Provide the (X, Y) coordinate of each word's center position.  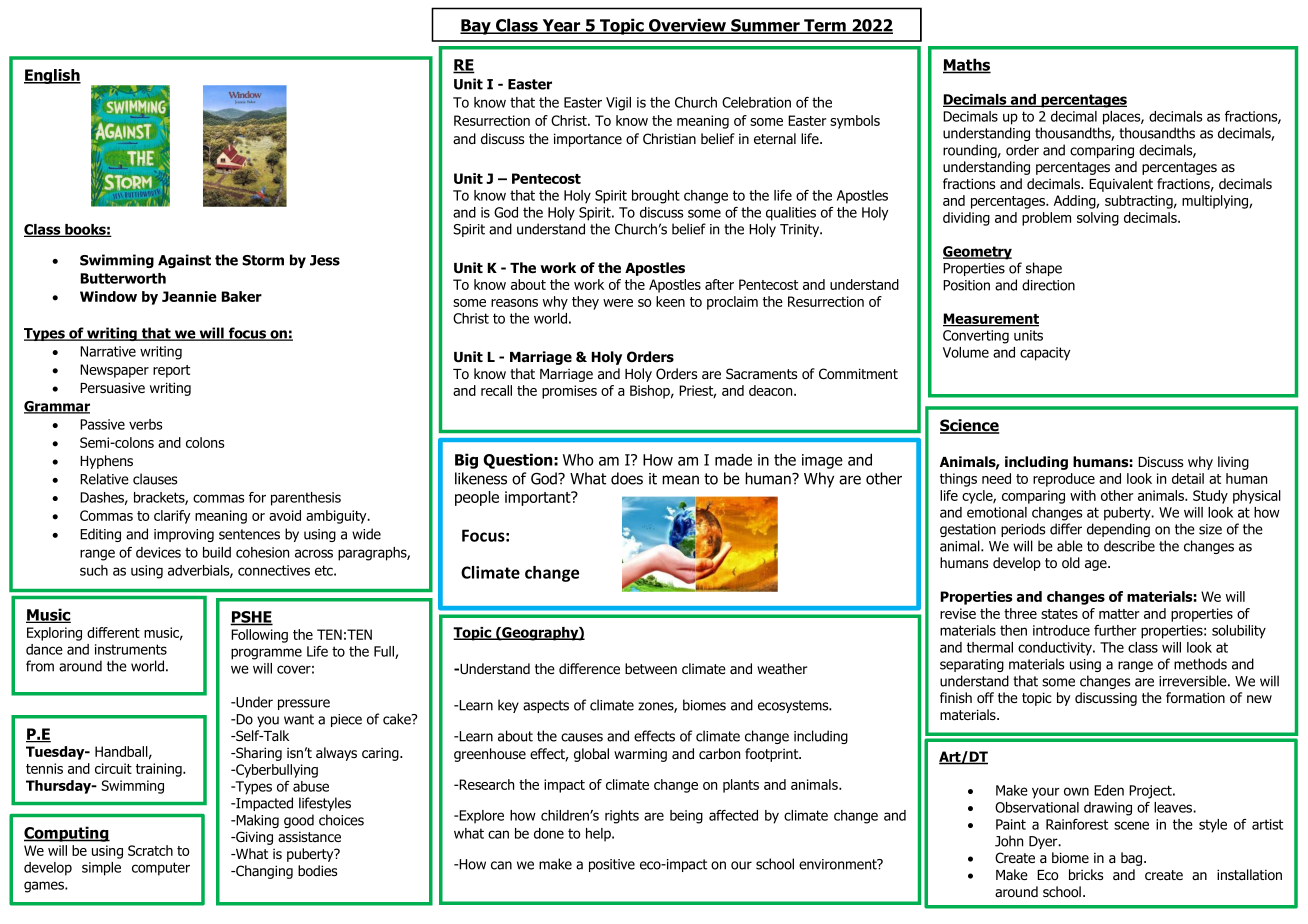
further (1115, 630)
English (52, 76)
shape (1044, 269)
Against (184, 261)
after (719, 284)
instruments (131, 649)
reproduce (1064, 480)
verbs (145, 424)
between (651, 668)
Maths (967, 65)
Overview (688, 26)
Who (578, 459)
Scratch (150, 850)
